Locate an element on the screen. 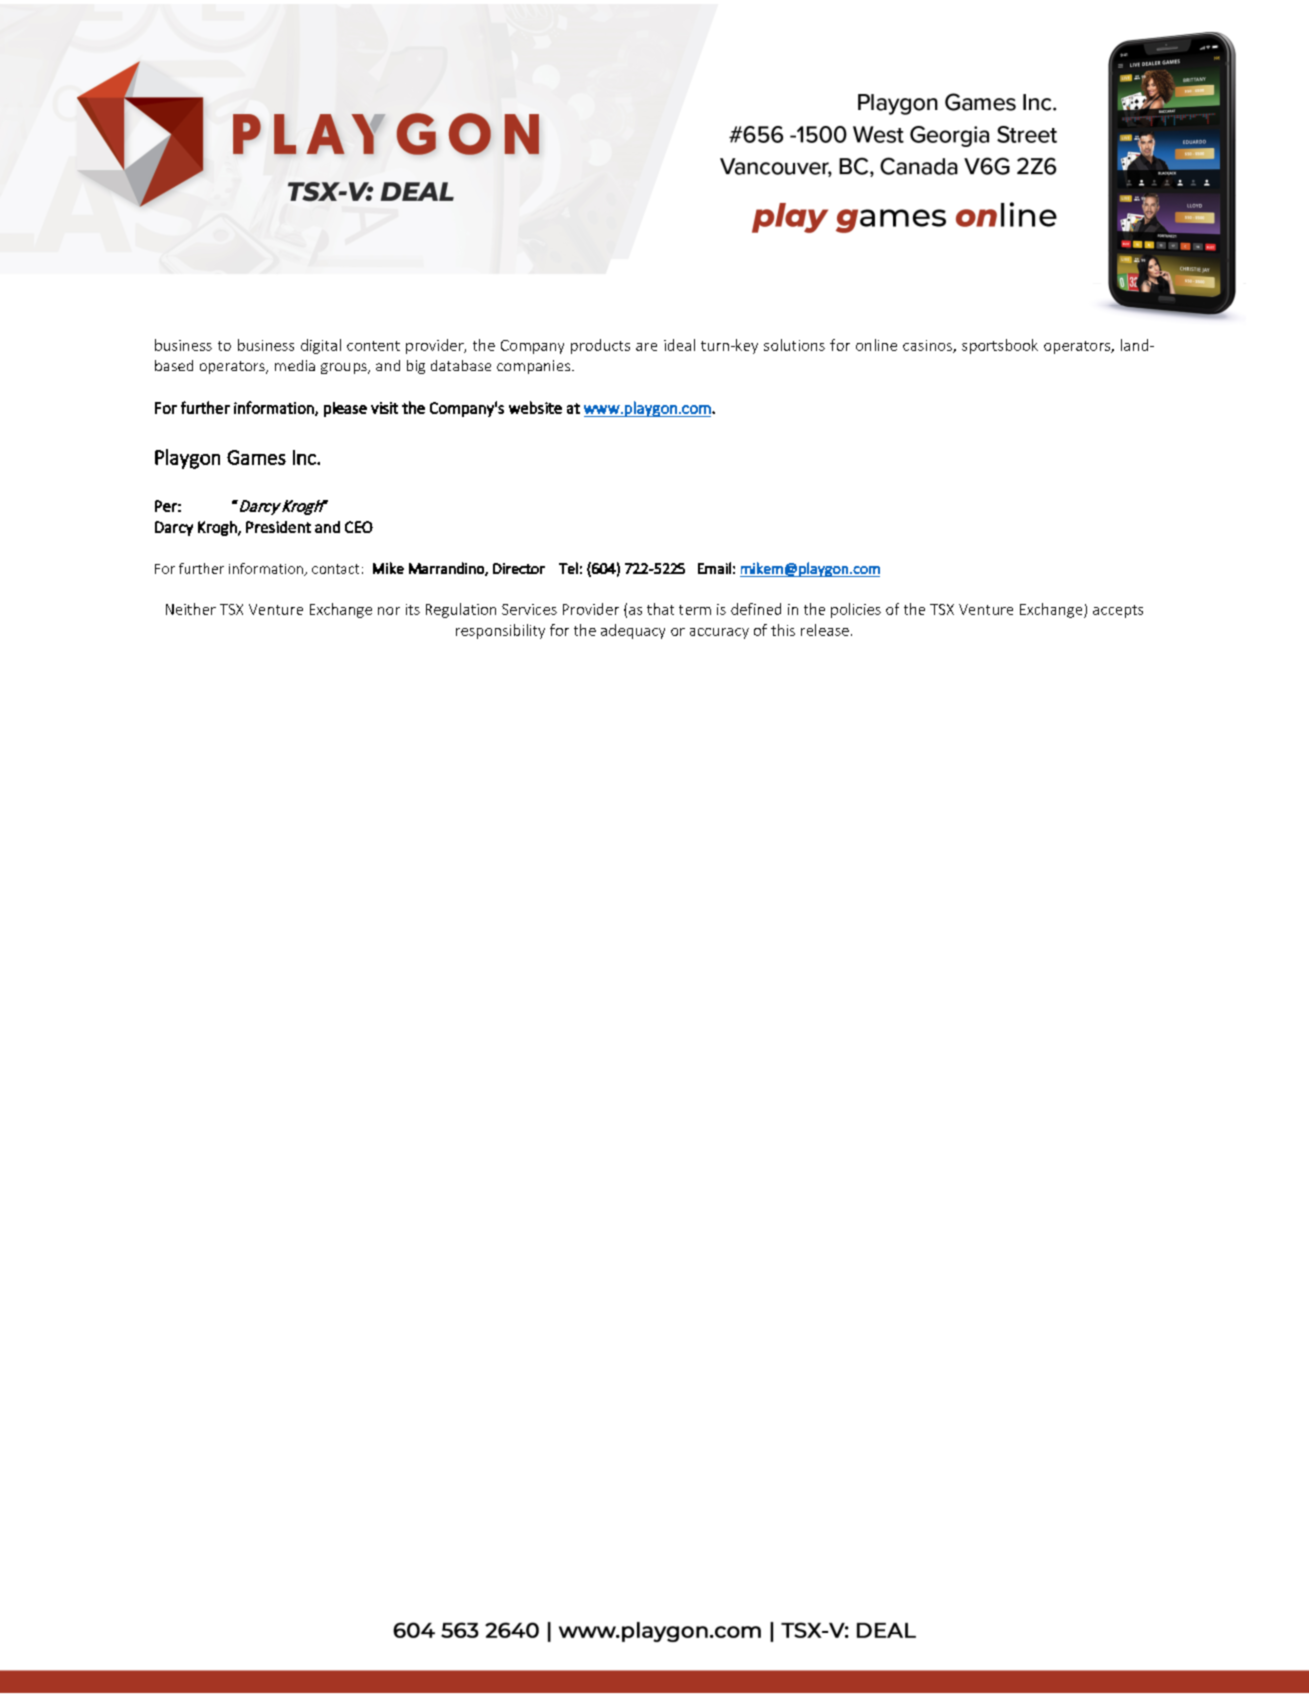  Tel is located at coordinates (568, 568).
